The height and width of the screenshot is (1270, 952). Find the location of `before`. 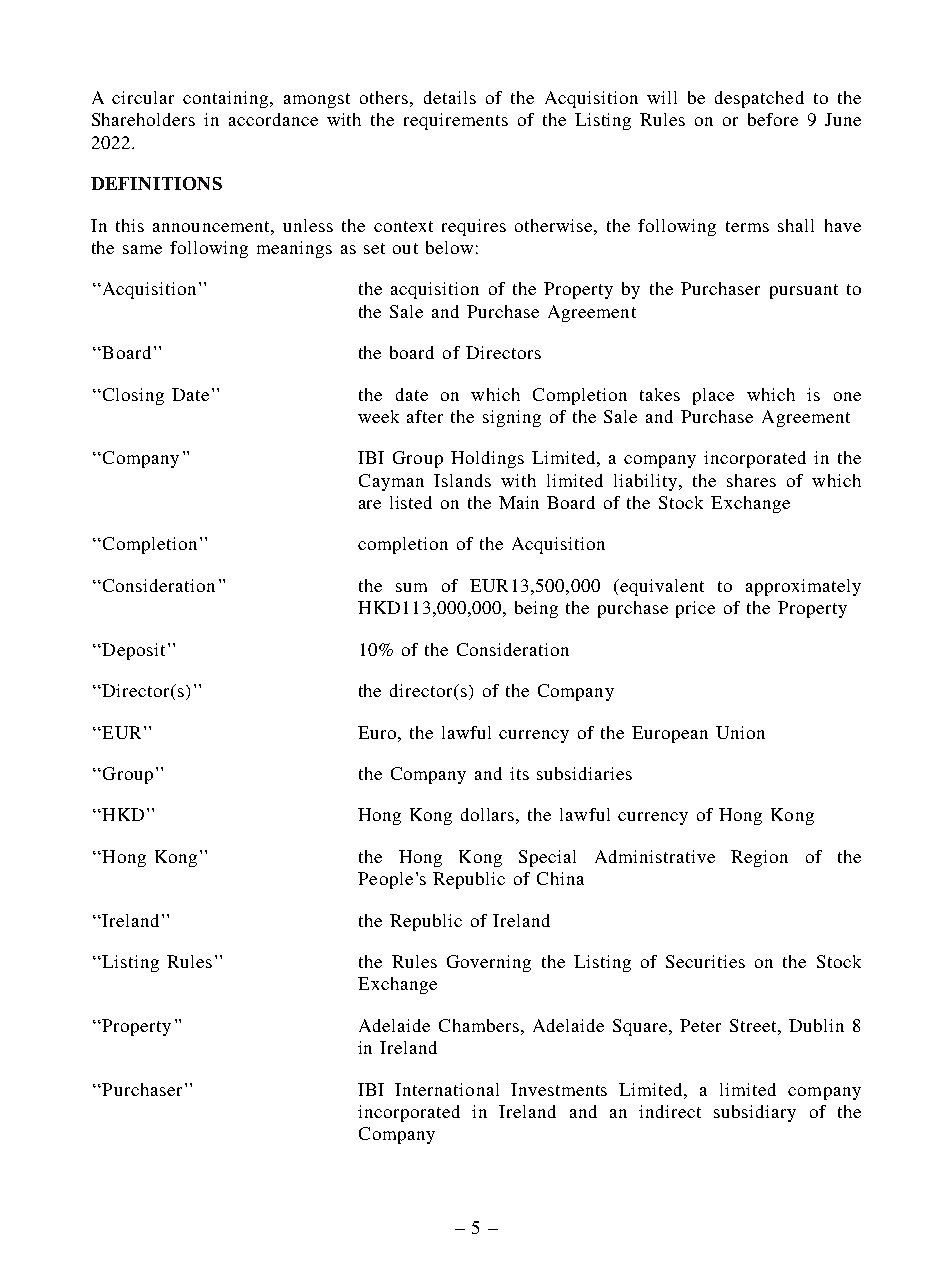

before is located at coordinates (773, 119).
